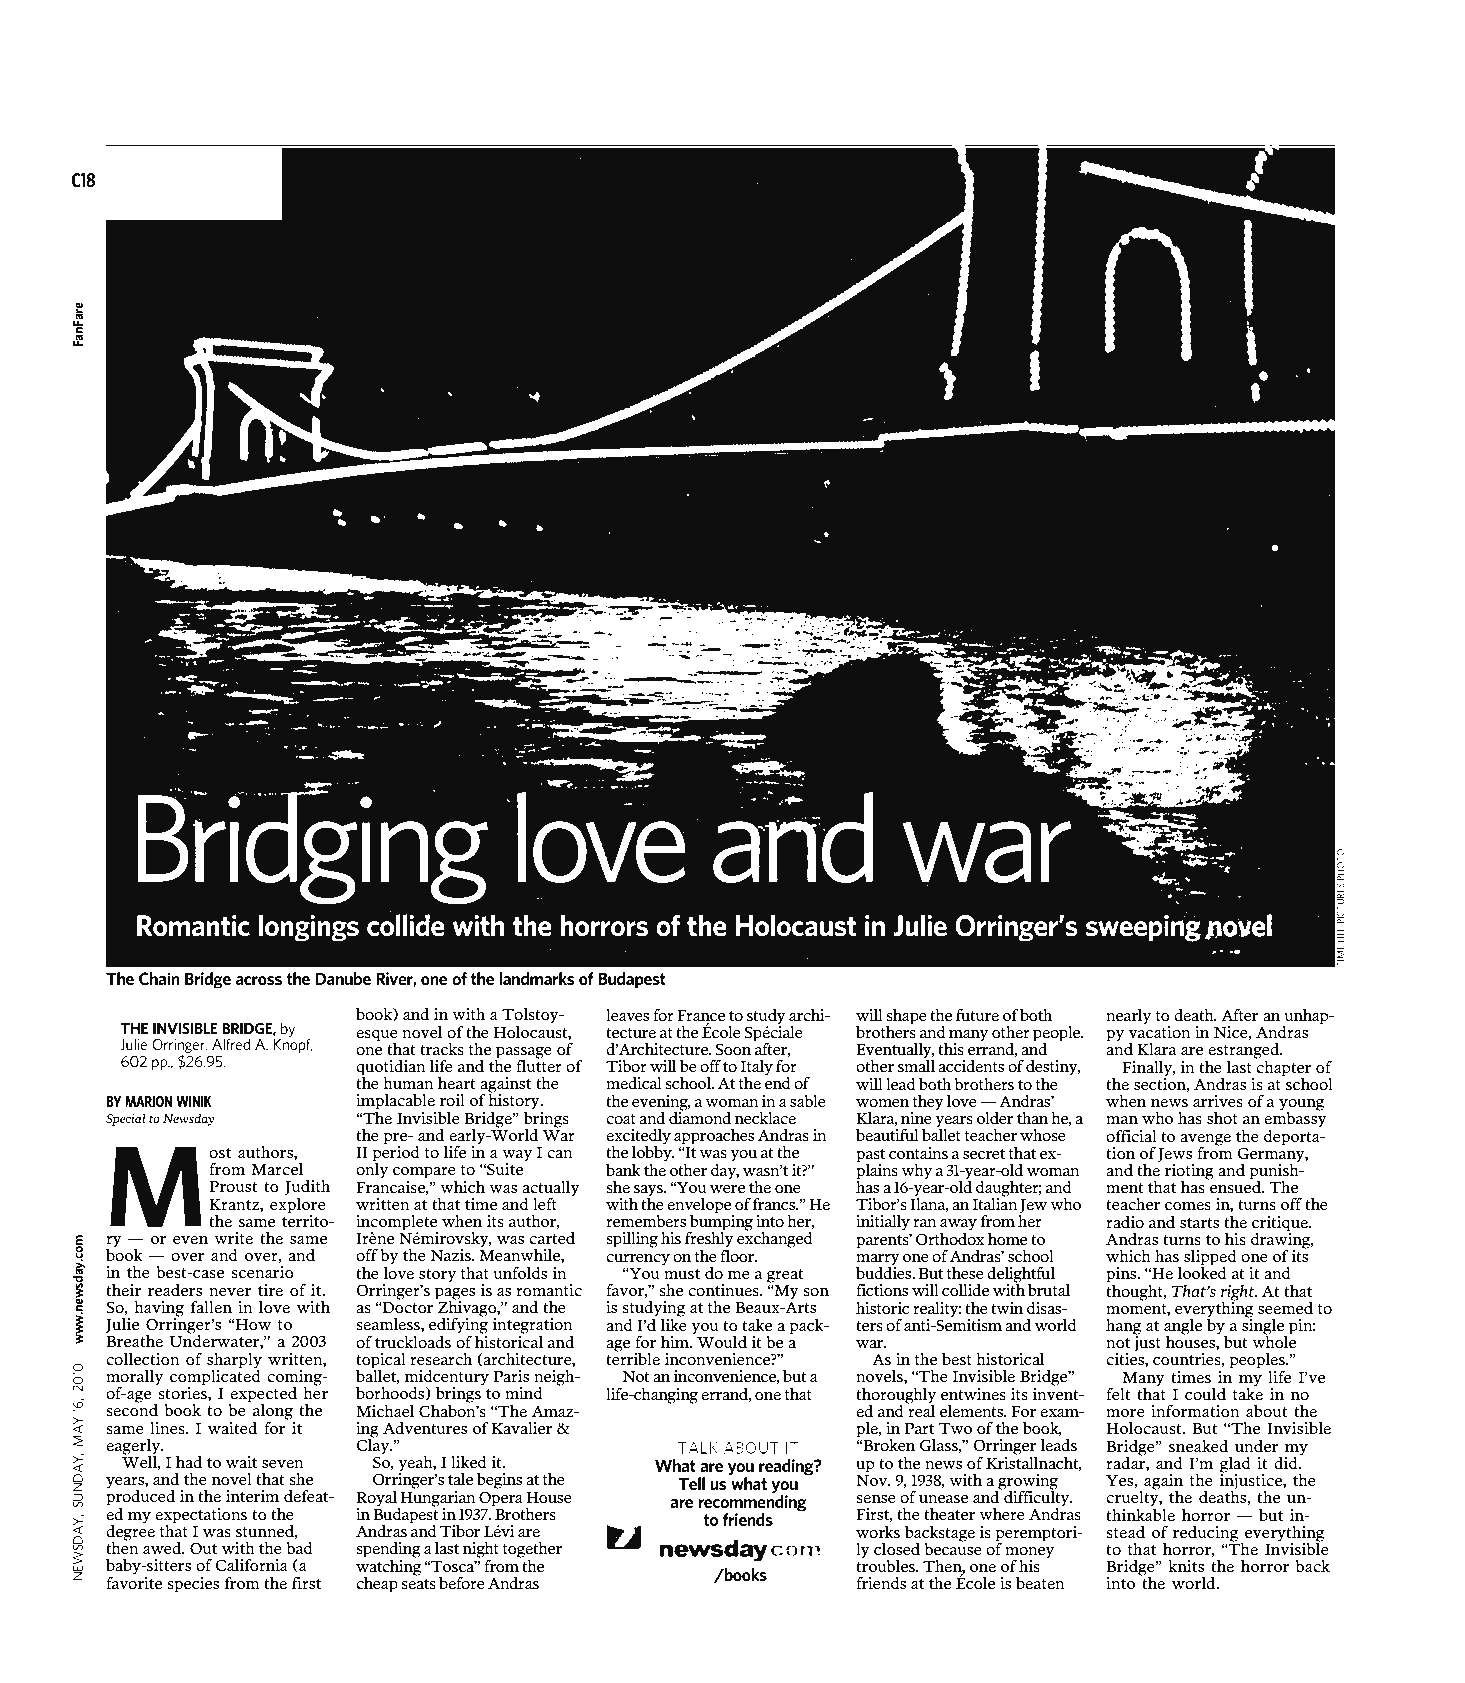  I want to click on future, so click(977, 1015).
